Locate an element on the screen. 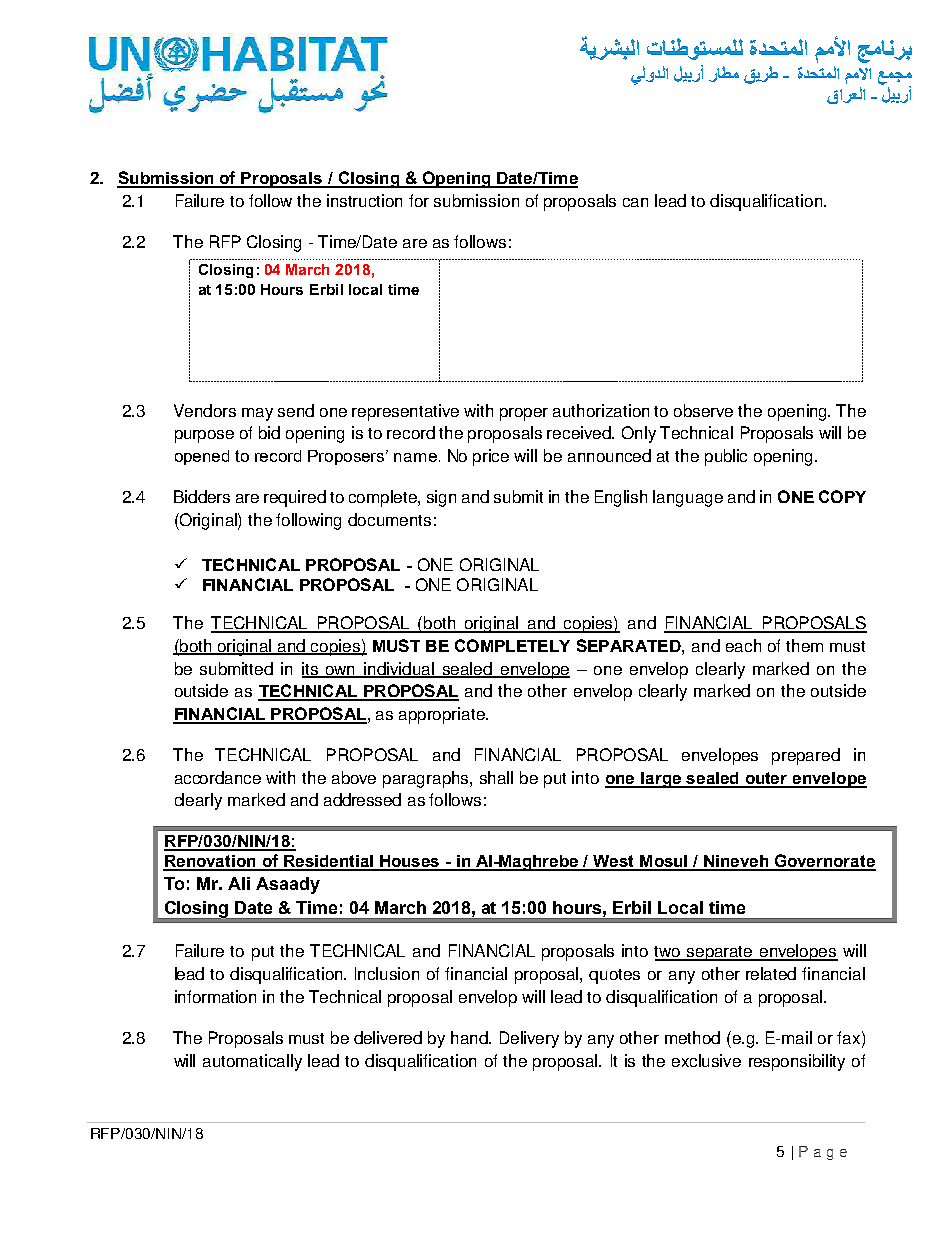  each is located at coordinates (743, 645).
